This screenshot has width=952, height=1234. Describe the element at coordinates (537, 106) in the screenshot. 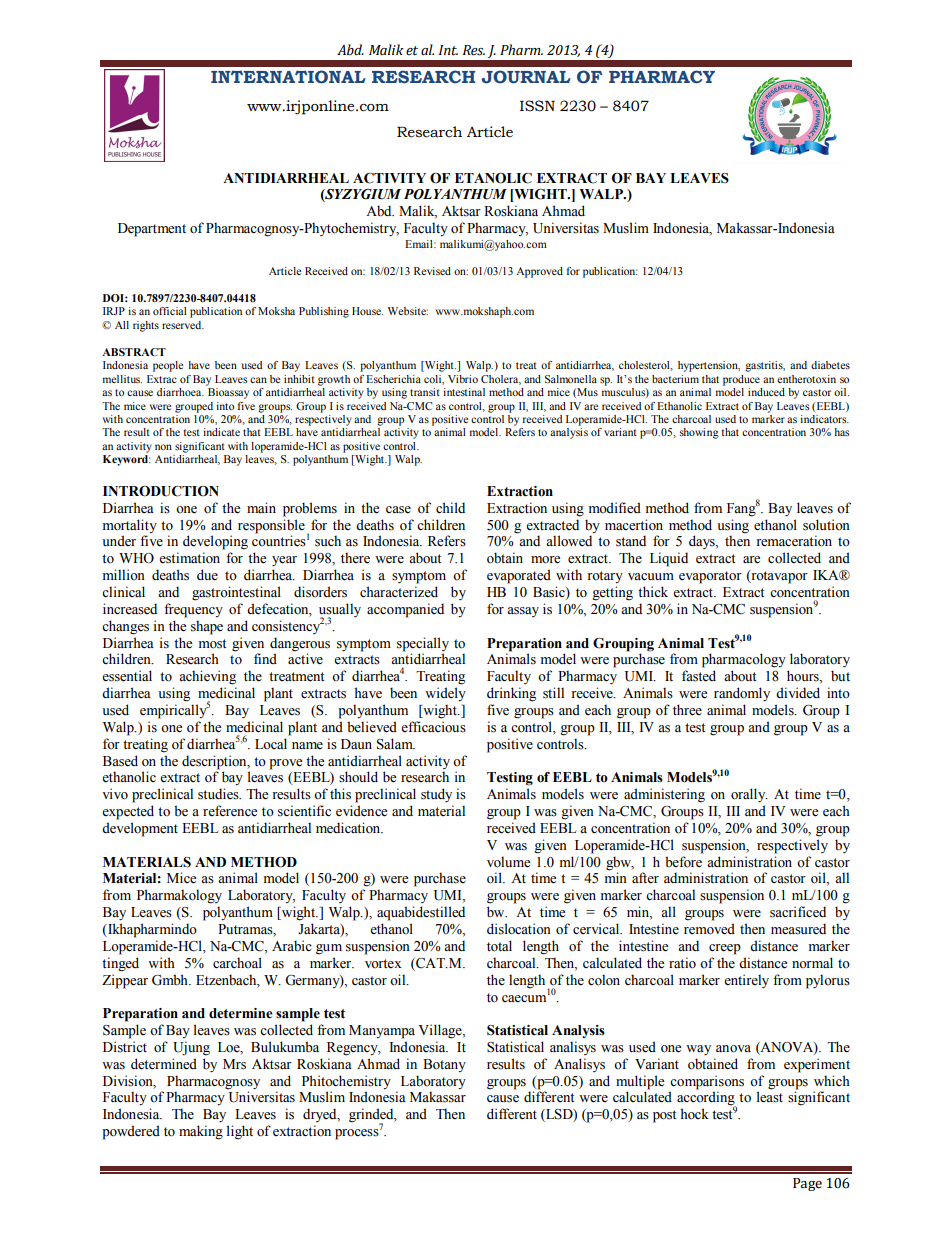

I see `ISSN` at that location.
